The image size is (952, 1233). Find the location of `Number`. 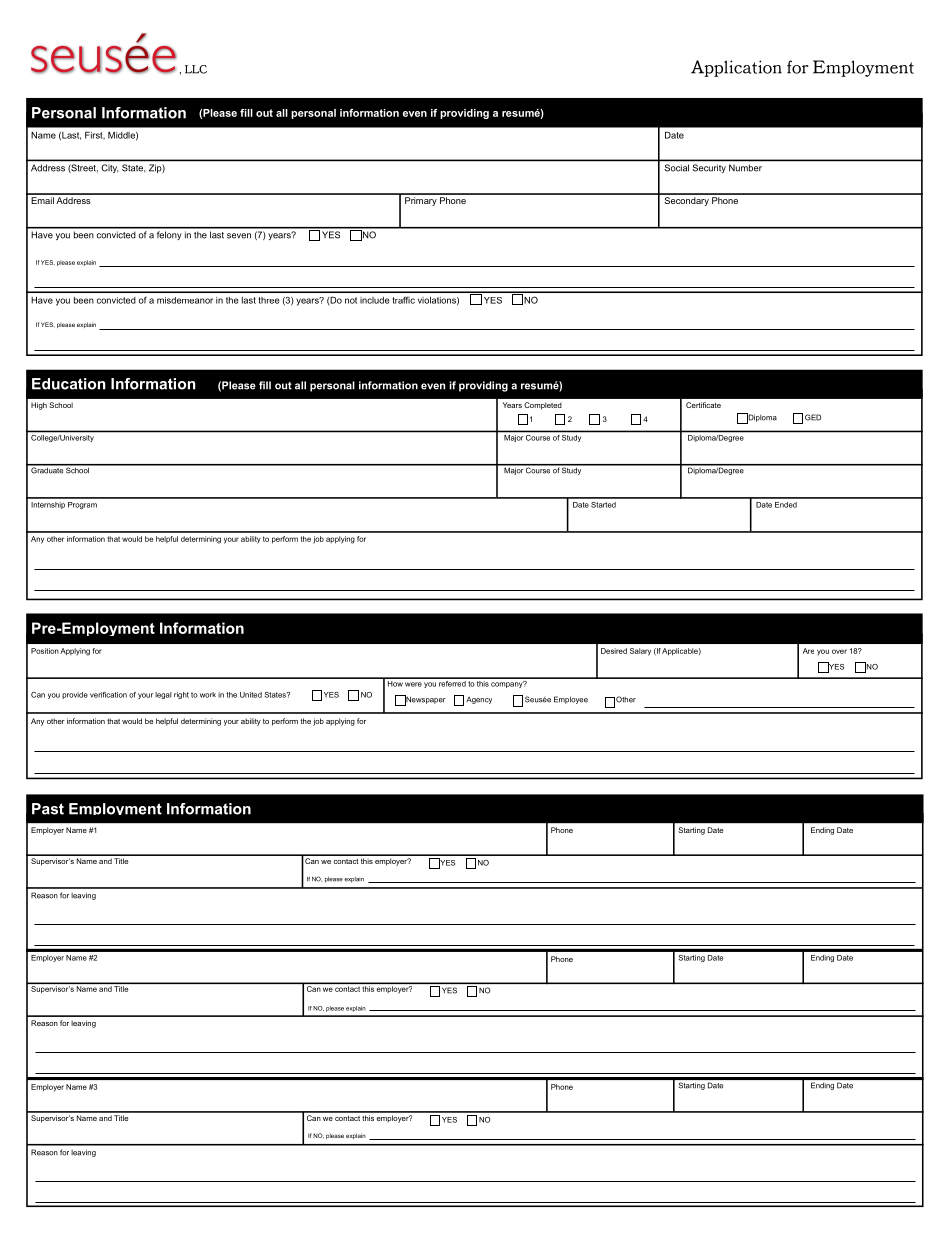

Number is located at coordinates (745, 168).
